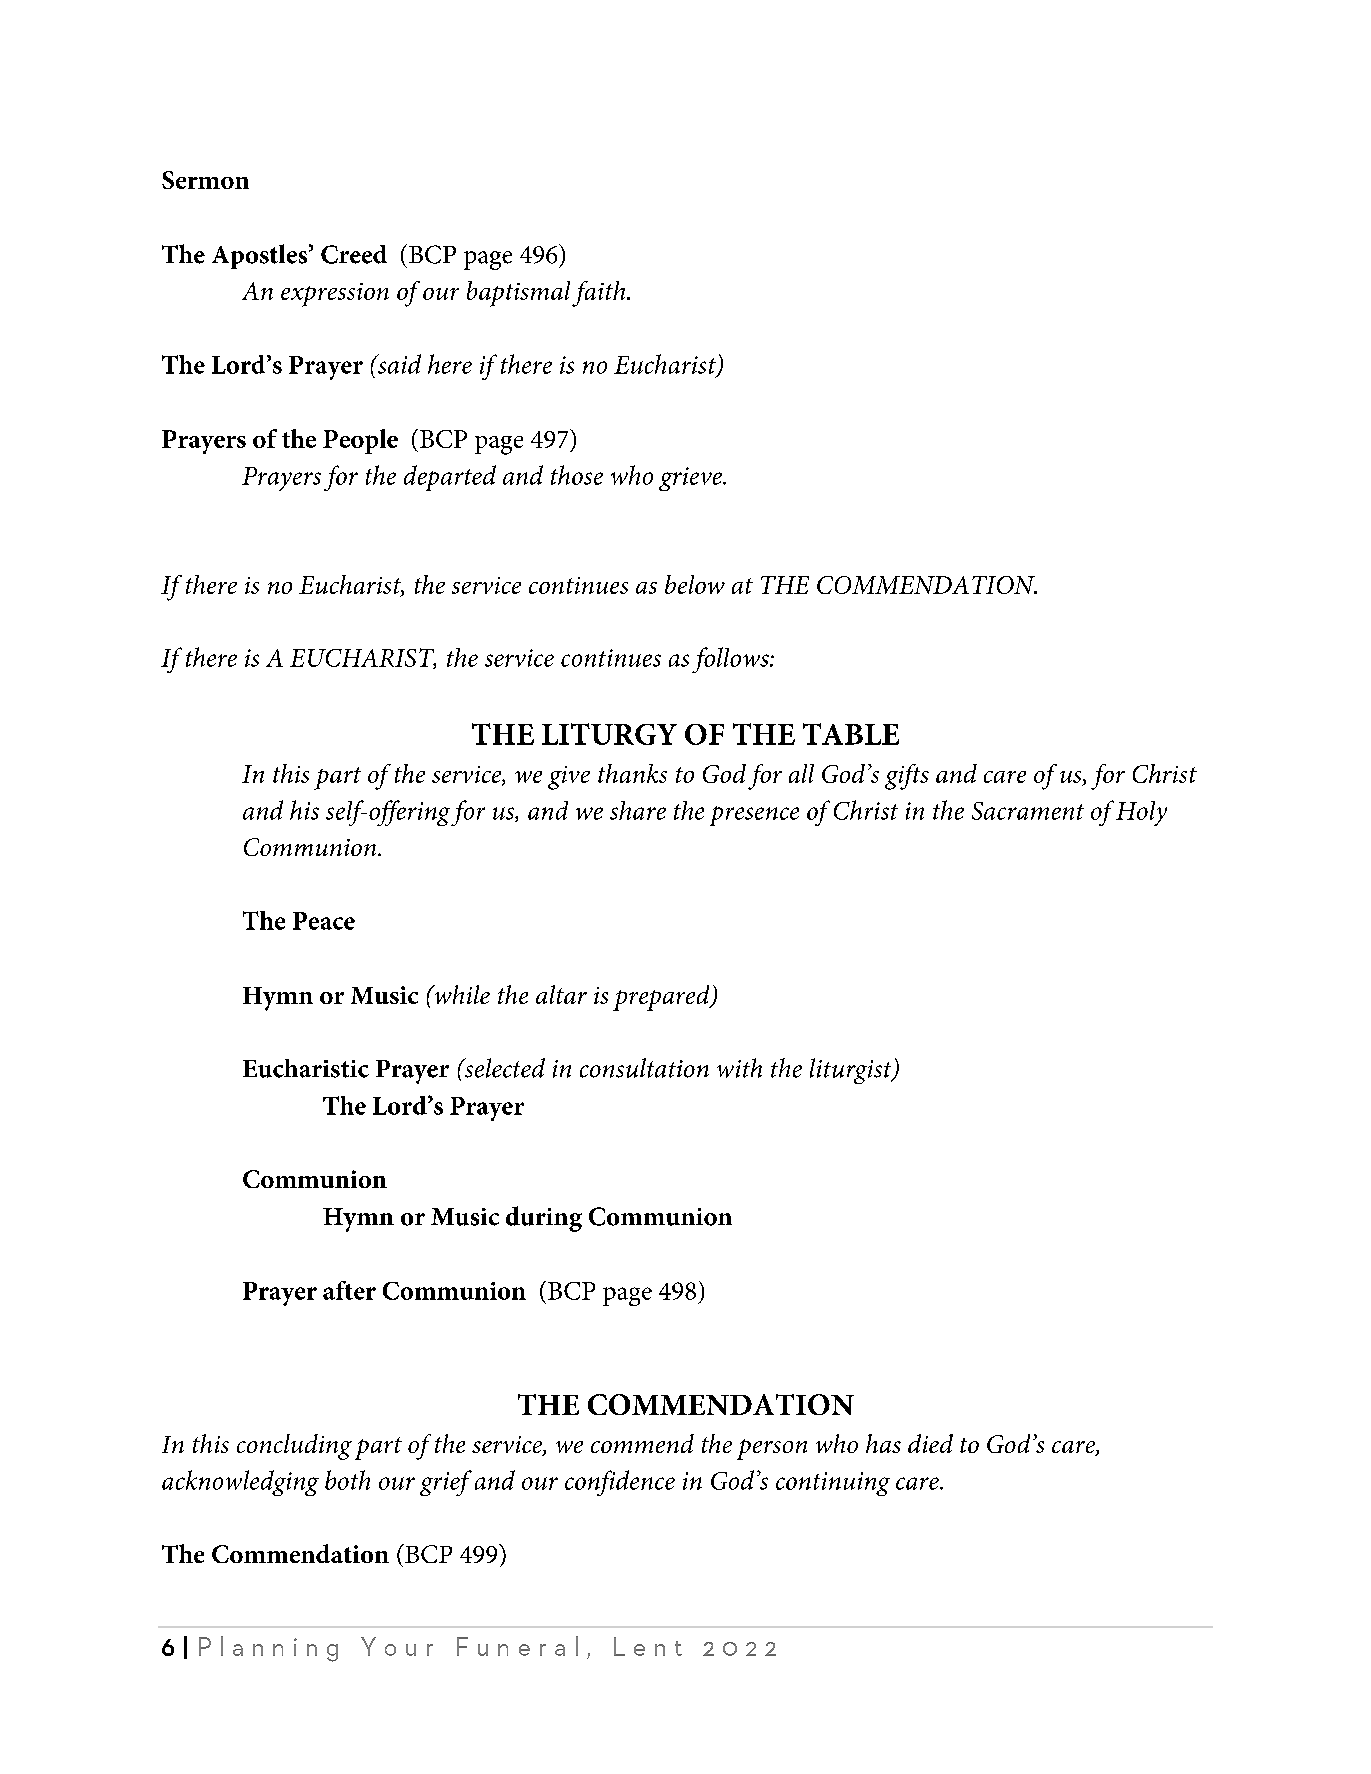 This screenshot has height=1774, width=1371. I want to click on People, so click(360, 441).
